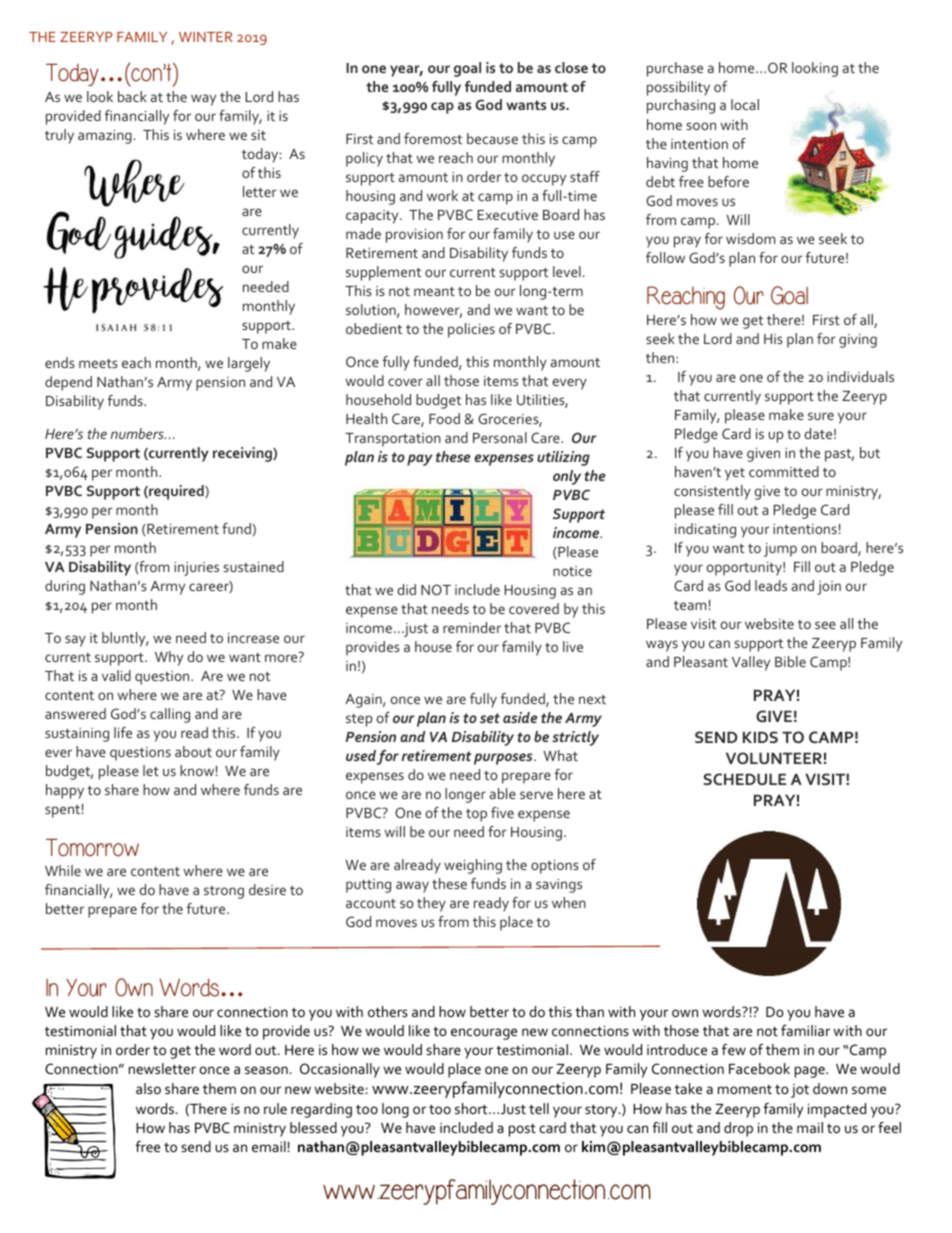 This document has height=1233, width=952. Describe the element at coordinates (148, 1088) in the document. I see `also` at that location.
